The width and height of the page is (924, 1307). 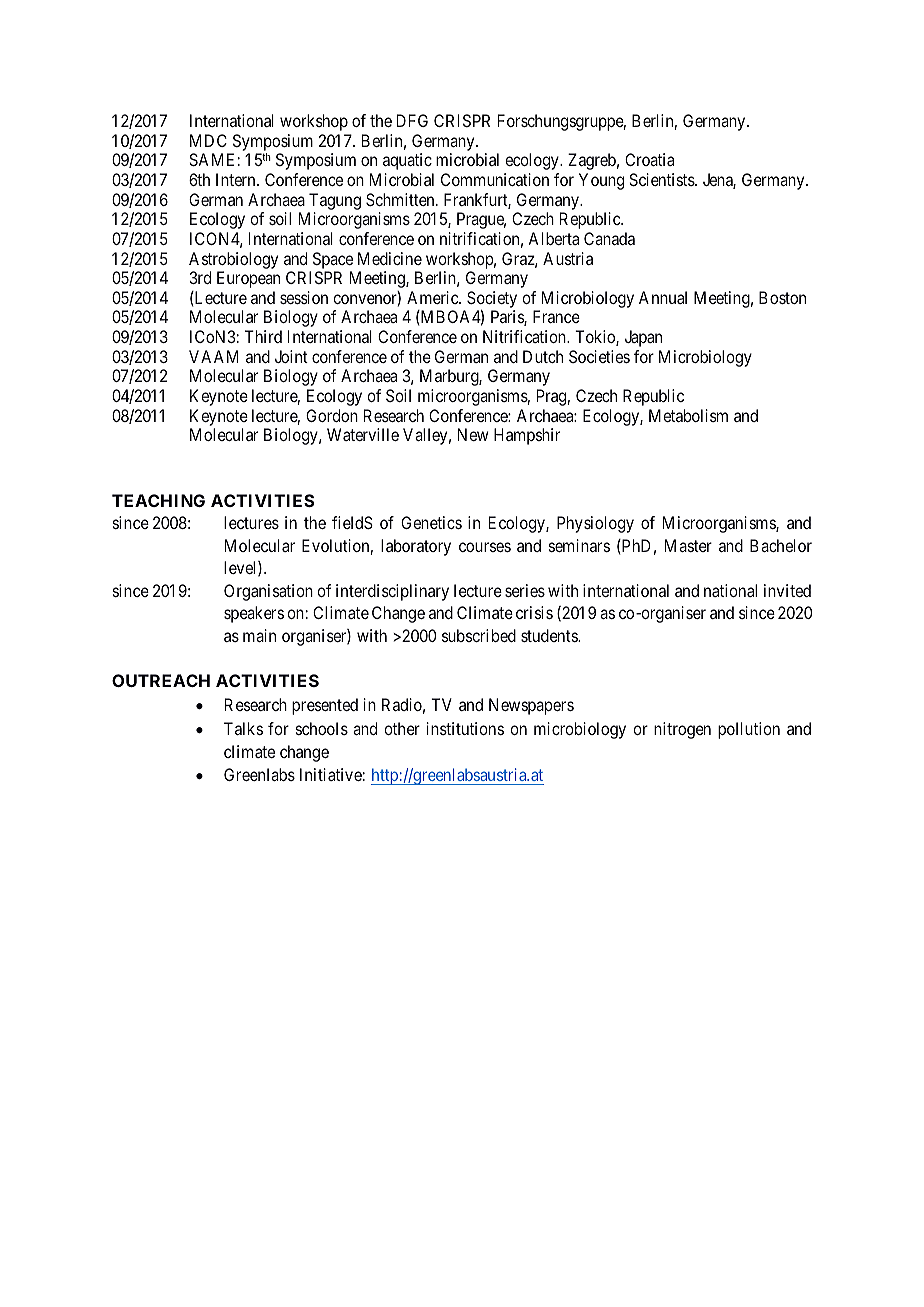 What do you see at coordinates (643, 338) in the page?
I see `Japan` at bounding box center [643, 338].
